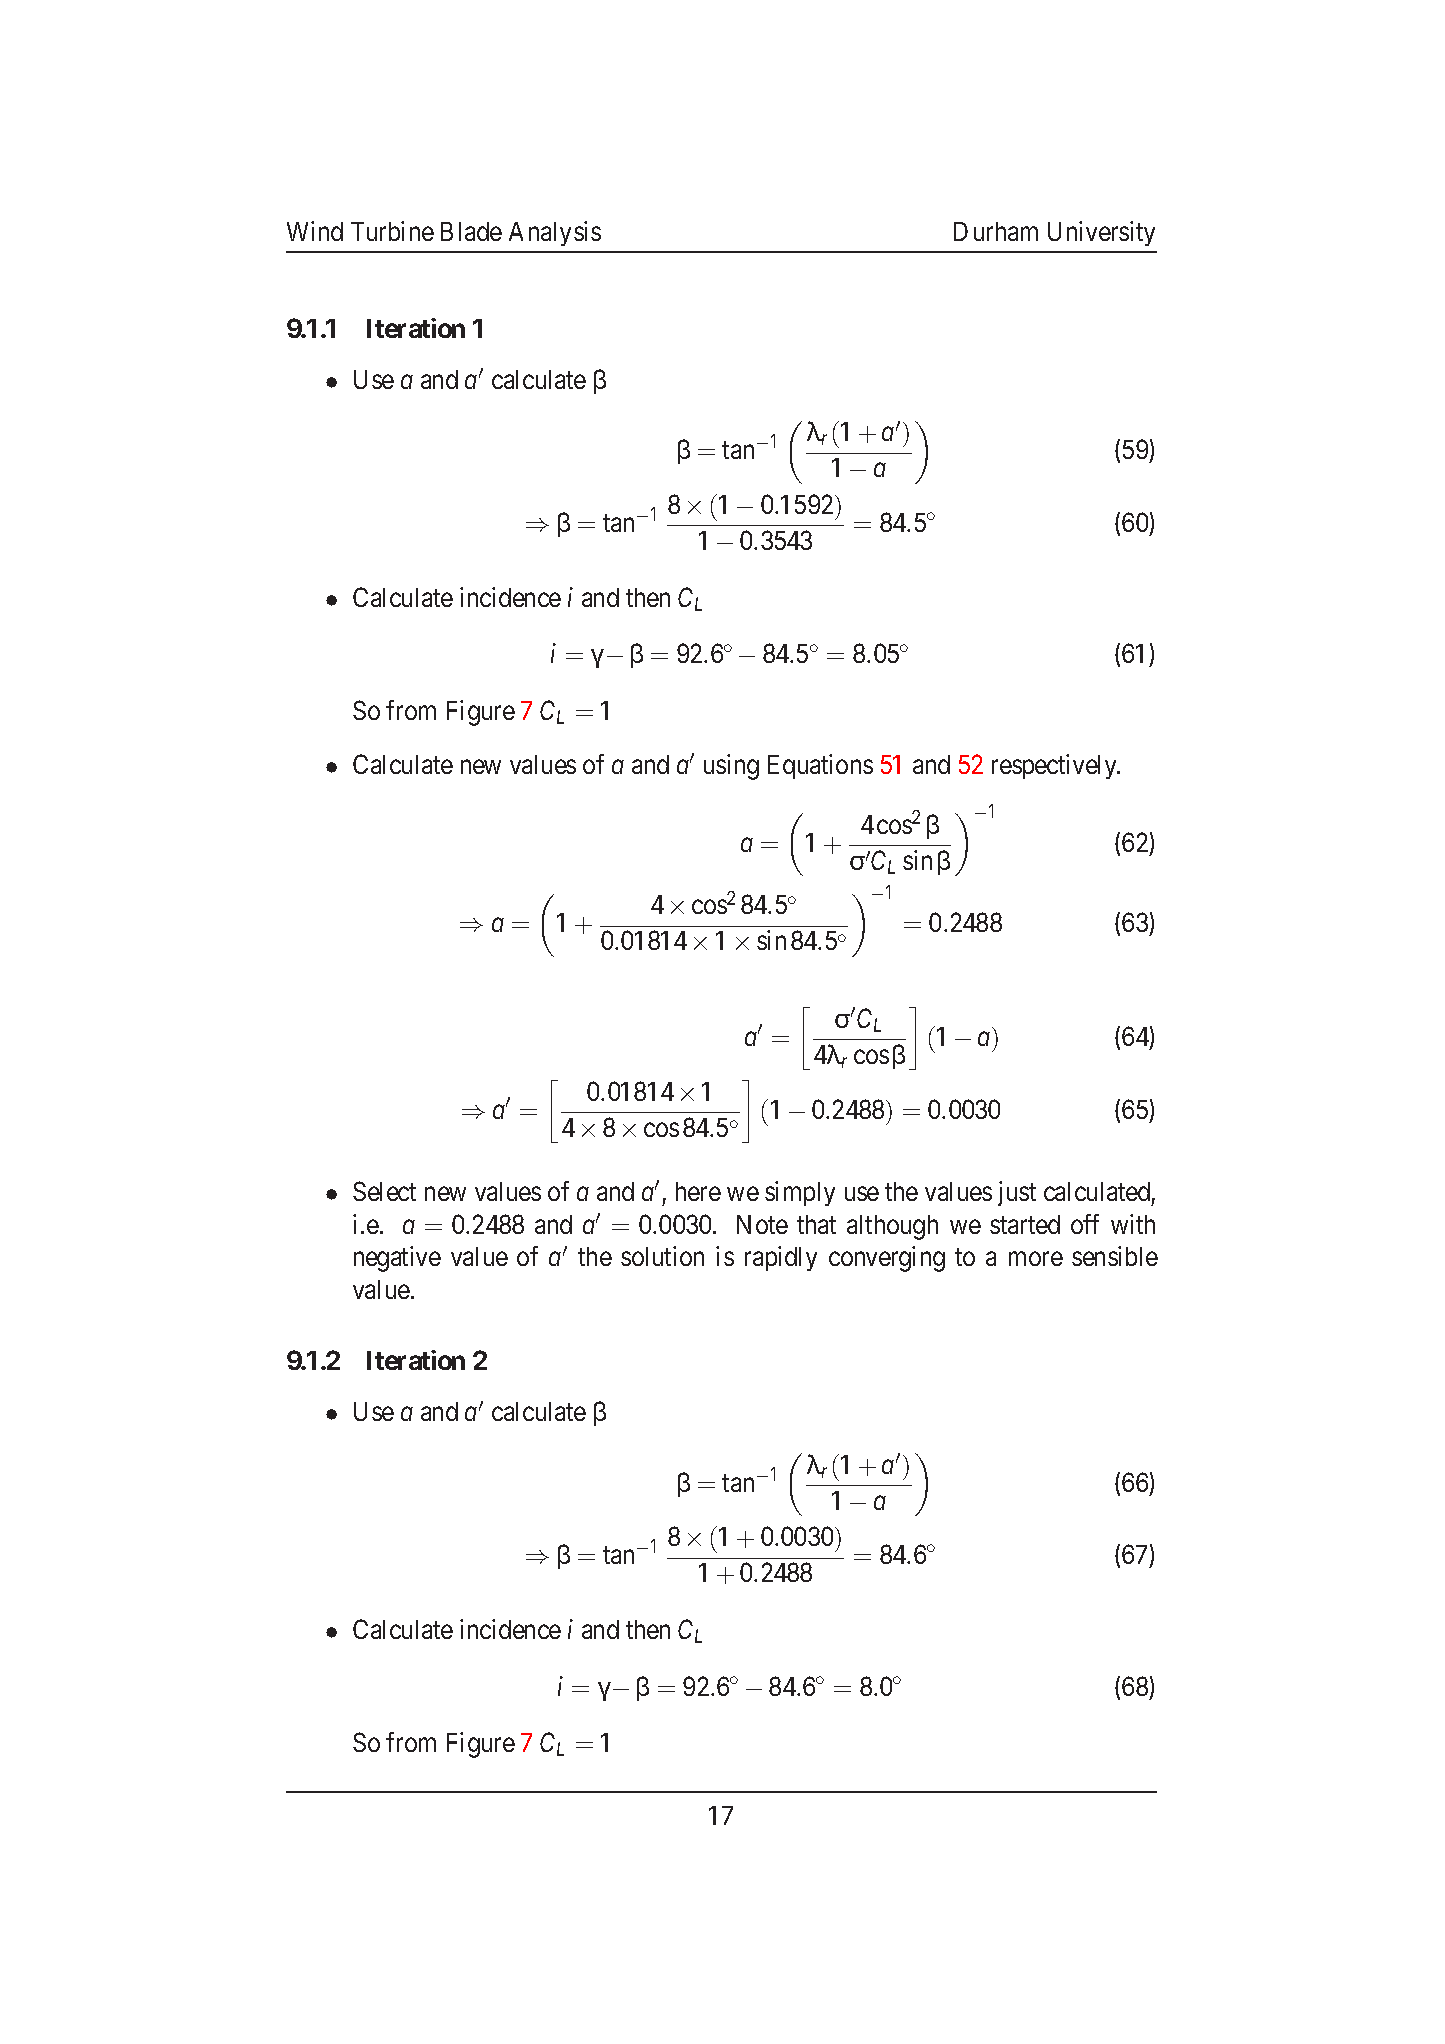 Image resolution: width=1445 pixels, height=2044 pixels. What do you see at coordinates (555, 233) in the screenshot?
I see `Analysis` at bounding box center [555, 233].
